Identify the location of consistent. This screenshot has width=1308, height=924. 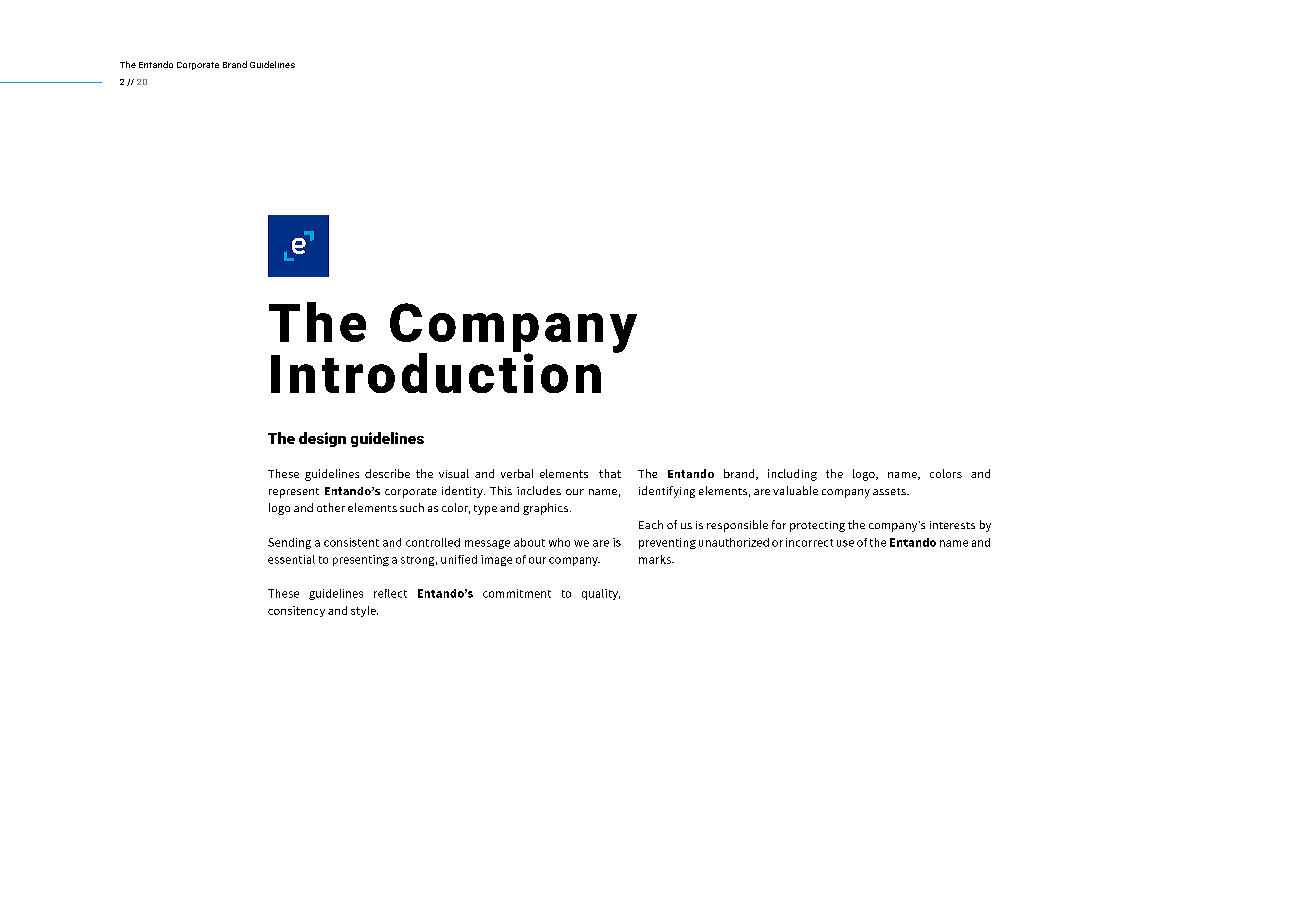
(351, 542).
